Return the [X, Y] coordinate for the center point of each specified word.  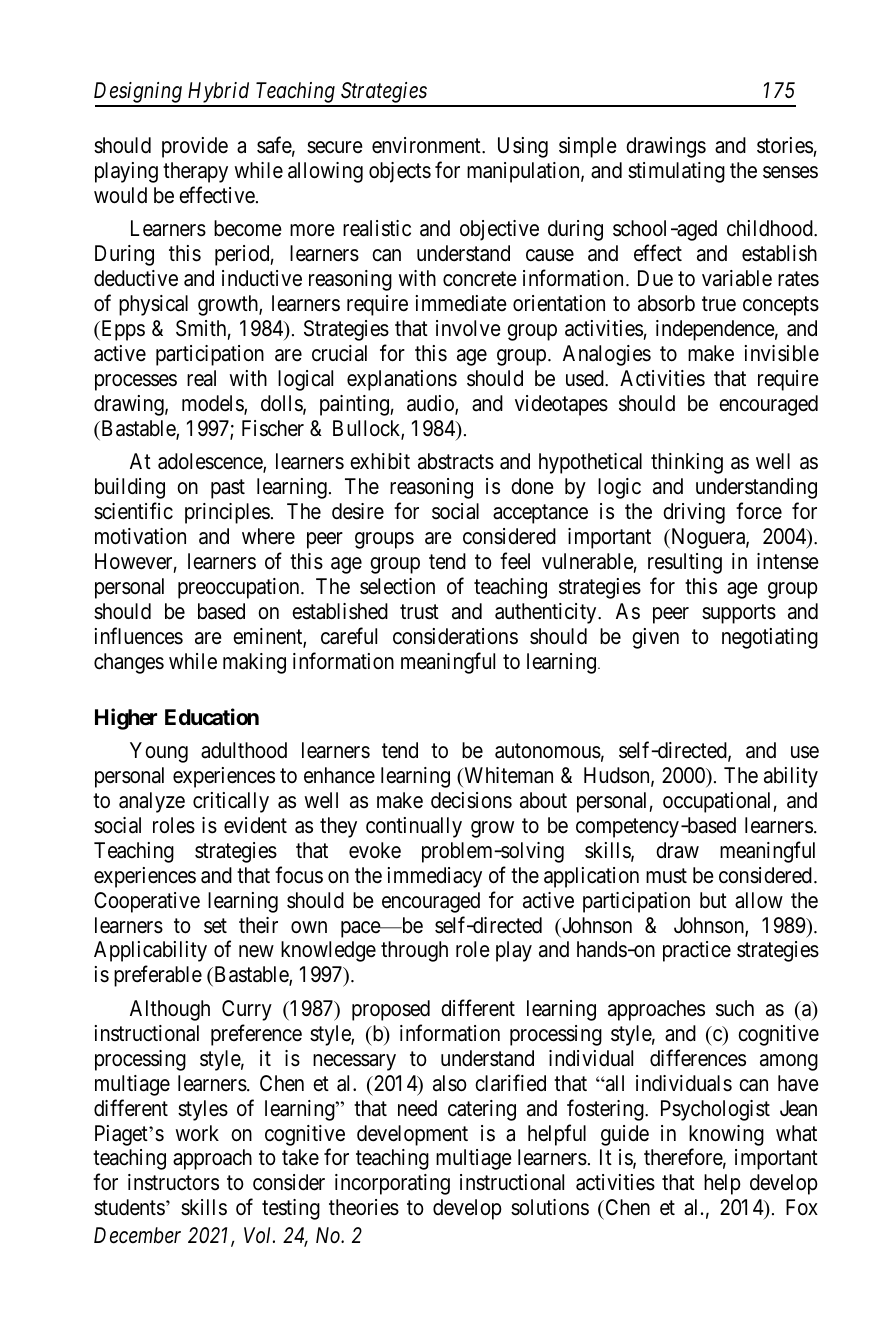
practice [697, 951]
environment [427, 145]
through [414, 951]
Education [212, 716]
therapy [195, 172]
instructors [173, 1182]
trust [419, 612]
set [215, 926]
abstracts [456, 461]
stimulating [676, 172]
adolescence [211, 463]
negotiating [770, 638]
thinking [687, 463]
